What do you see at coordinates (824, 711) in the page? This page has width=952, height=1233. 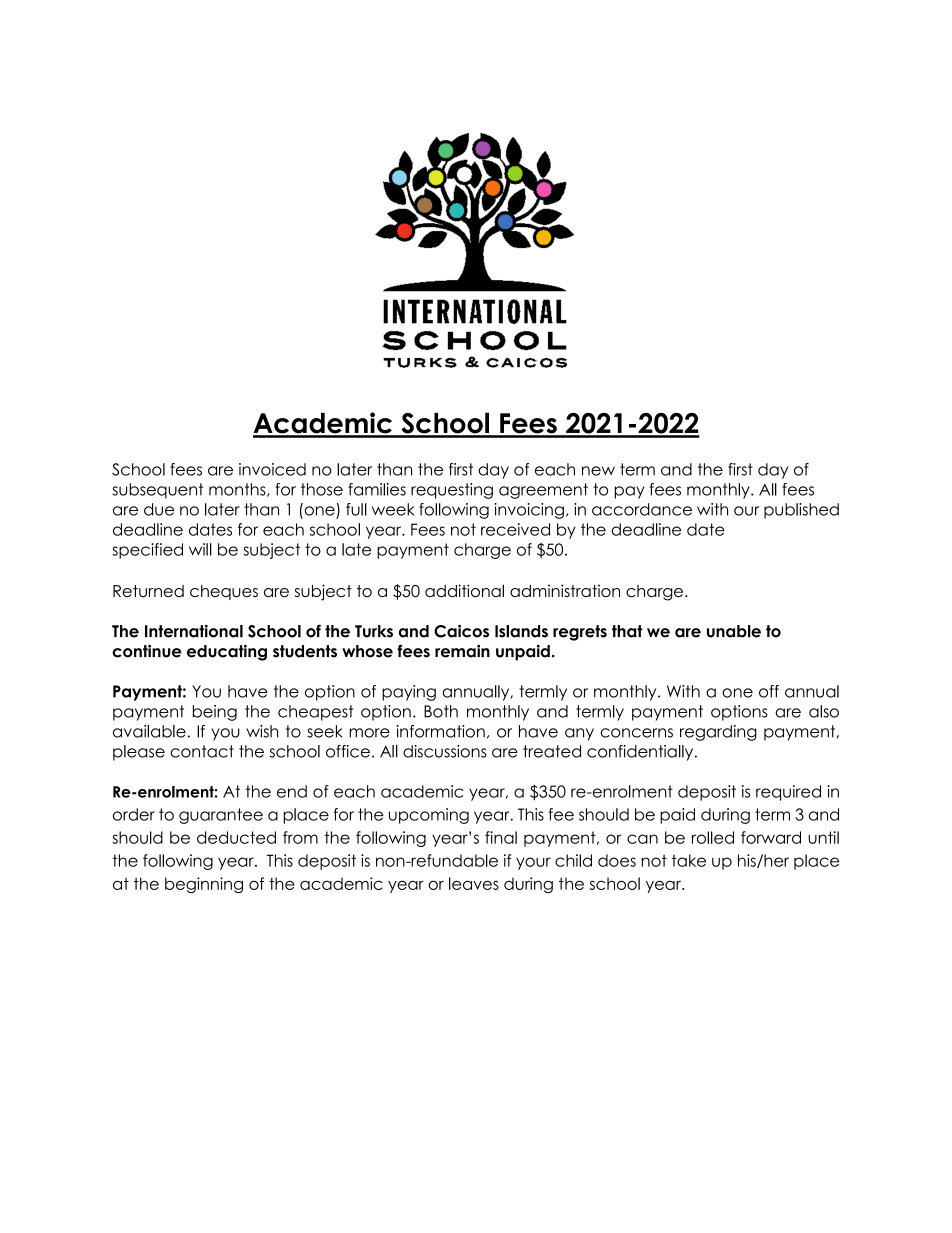 I see `also` at bounding box center [824, 711].
